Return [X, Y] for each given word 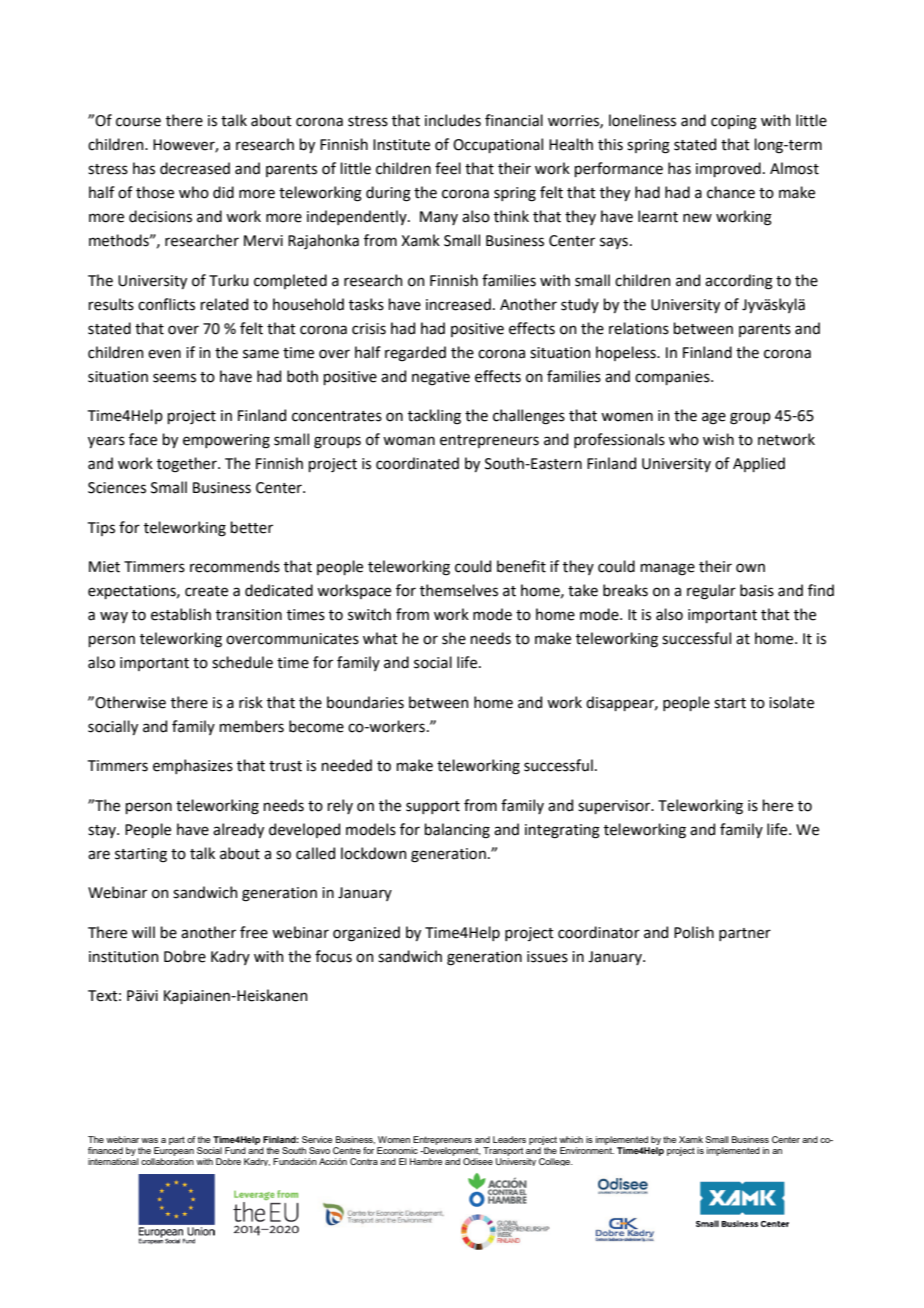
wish [718, 439]
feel [448, 168]
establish [181, 614]
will [143, 932]
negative [441, 378]
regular [711, 592]
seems [174, 378]
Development [451, 1151]
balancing [457, 831]
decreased [195, 168]
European [174, 1151]
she [454, 638]
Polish [694, 932]
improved [728, 169]
